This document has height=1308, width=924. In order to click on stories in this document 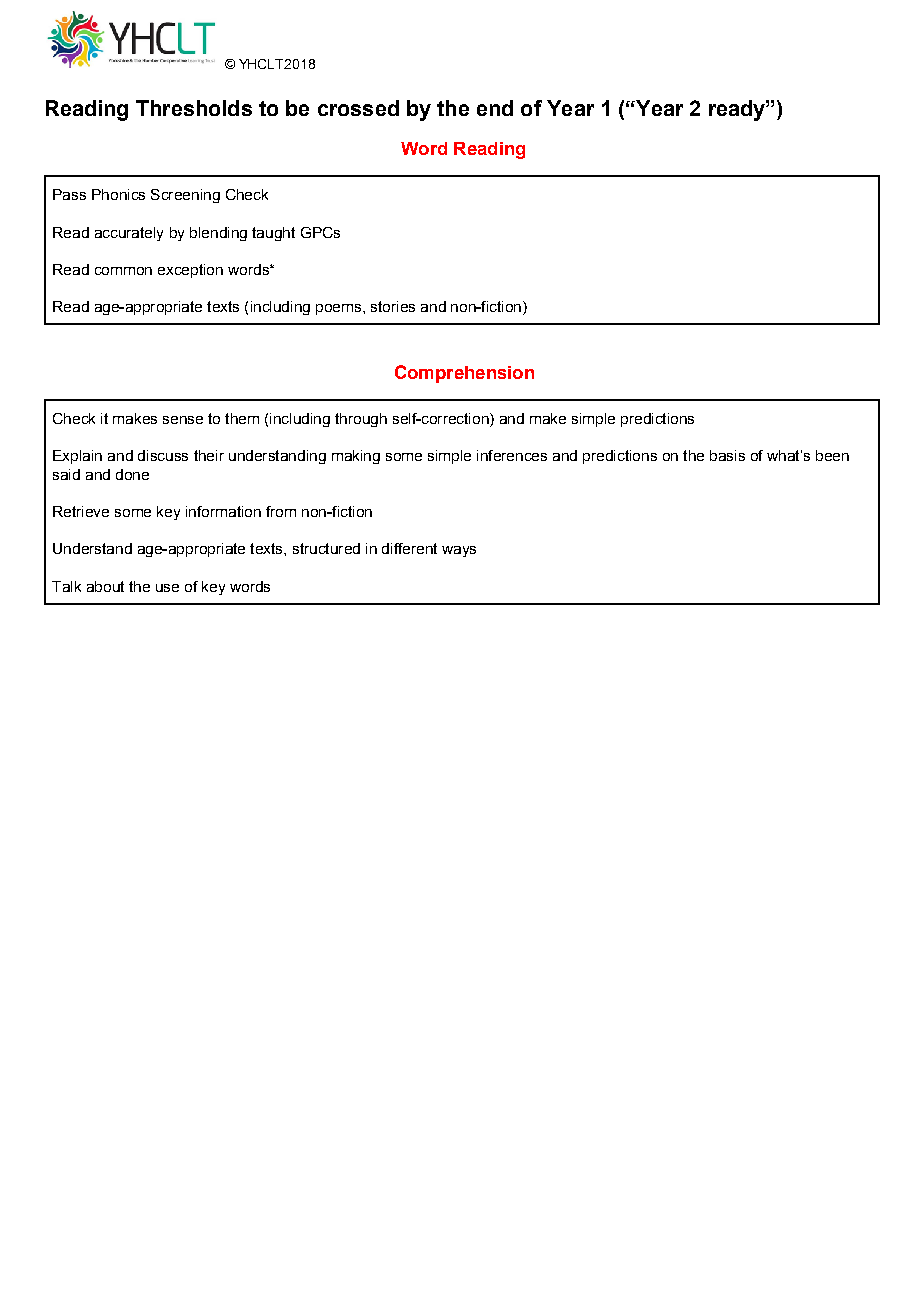, I will do `click(393, 306)`.
